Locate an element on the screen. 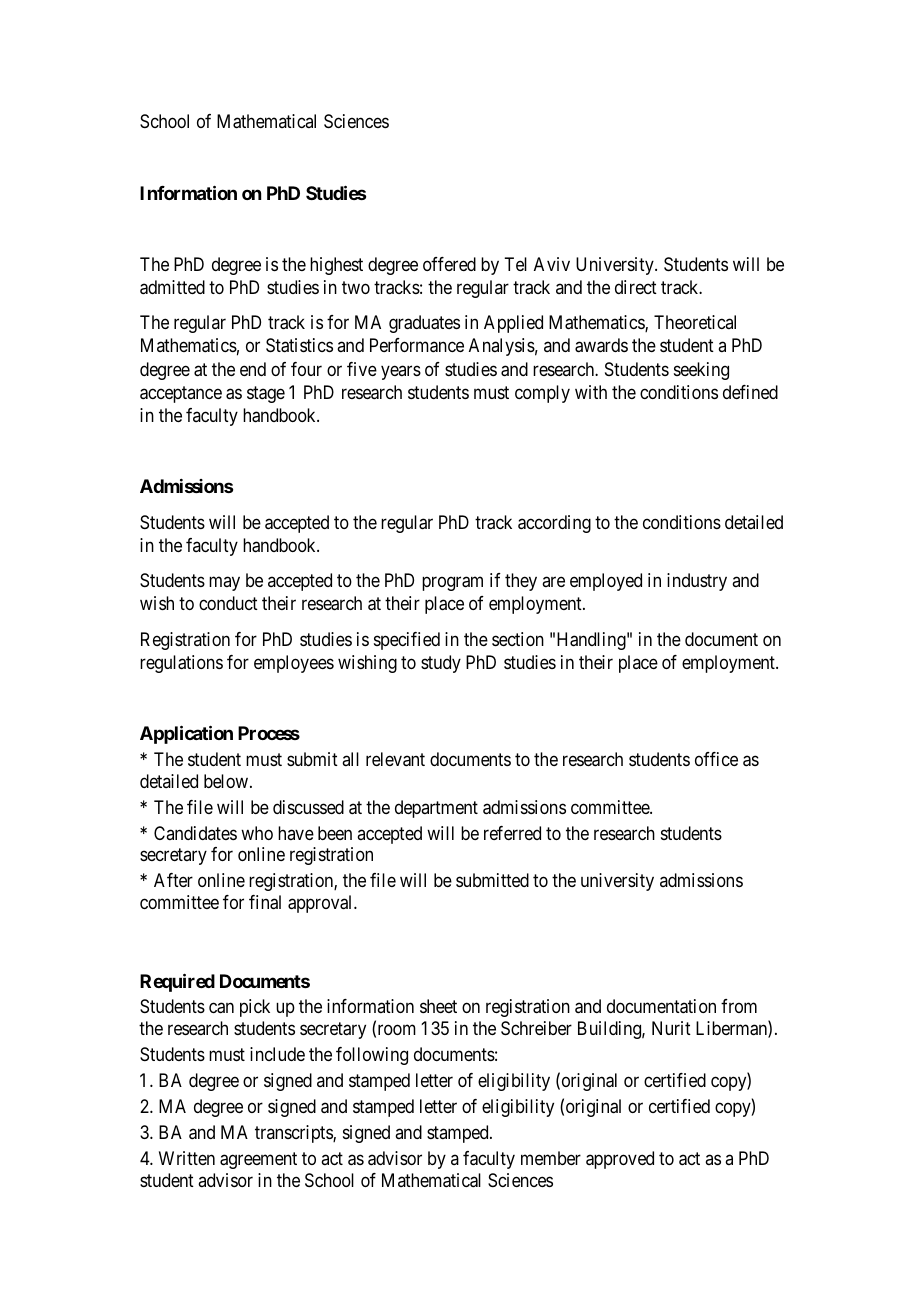  Application is located at coordinates (186, 735).
